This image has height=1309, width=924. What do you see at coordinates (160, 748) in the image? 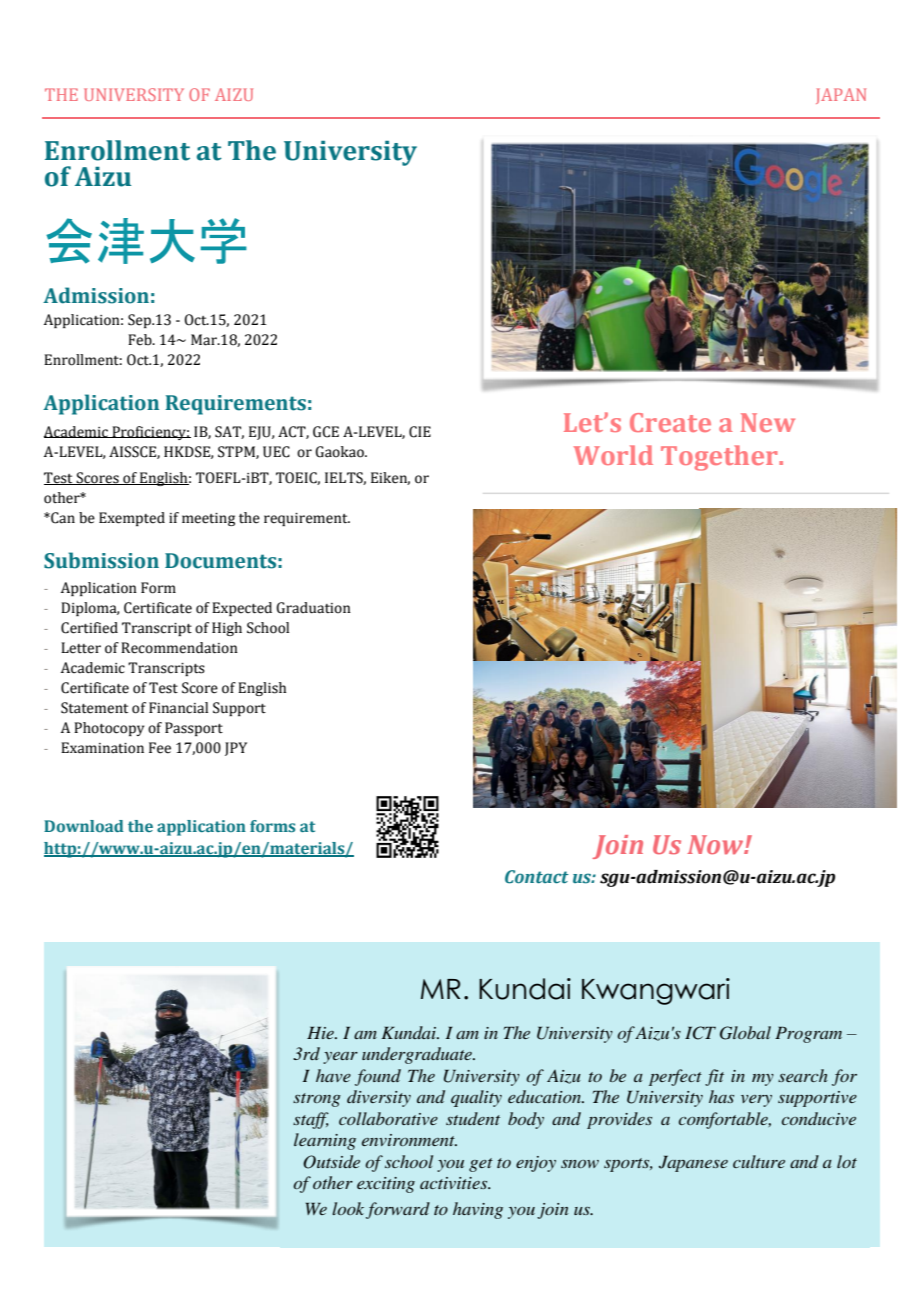
I see `Fee` at bounding box center [160, 748].
